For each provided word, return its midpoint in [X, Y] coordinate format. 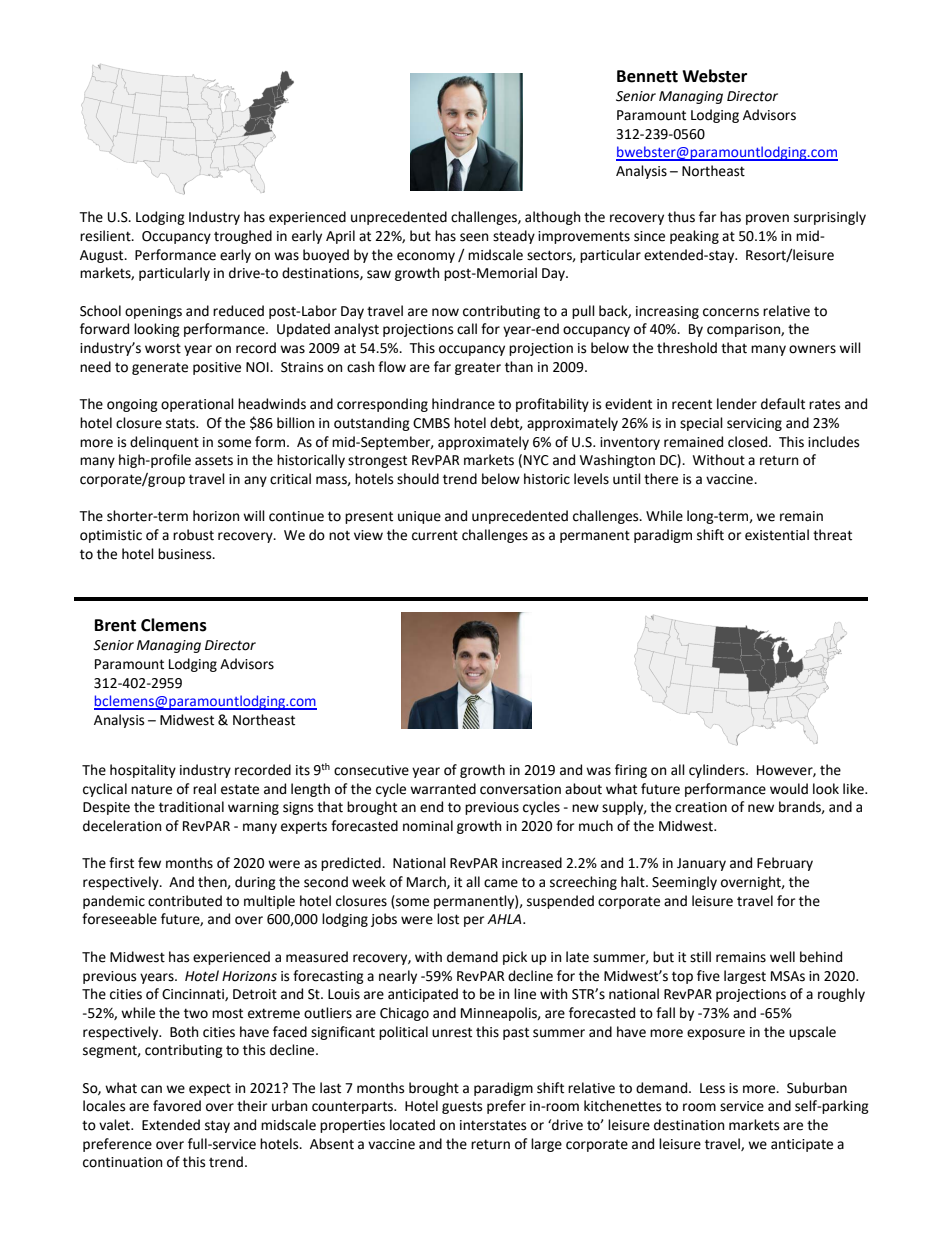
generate [160, 368]
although [552, 218]
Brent [115, 625]
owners [812, 349]
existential [777, 535]
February [785, 864]
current [435, 535]
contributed [185, 901]
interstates [493, 1125]
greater [478, 368]
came [501, 883]
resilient [106, 236]
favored [177, 1106]
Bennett [647, 76]
